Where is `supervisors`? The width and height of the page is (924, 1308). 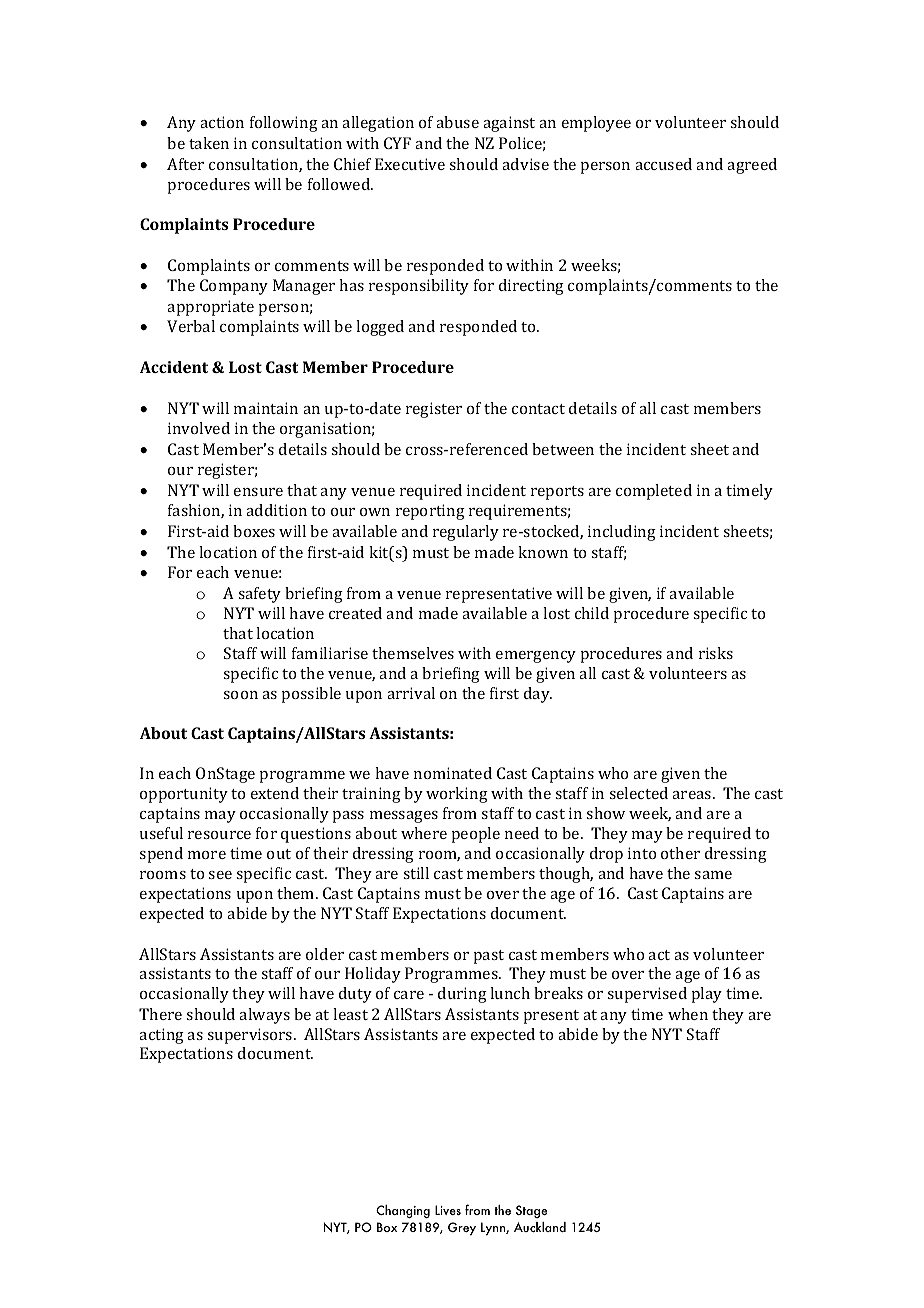 supervisors is located at coordinates (251, 1036).
